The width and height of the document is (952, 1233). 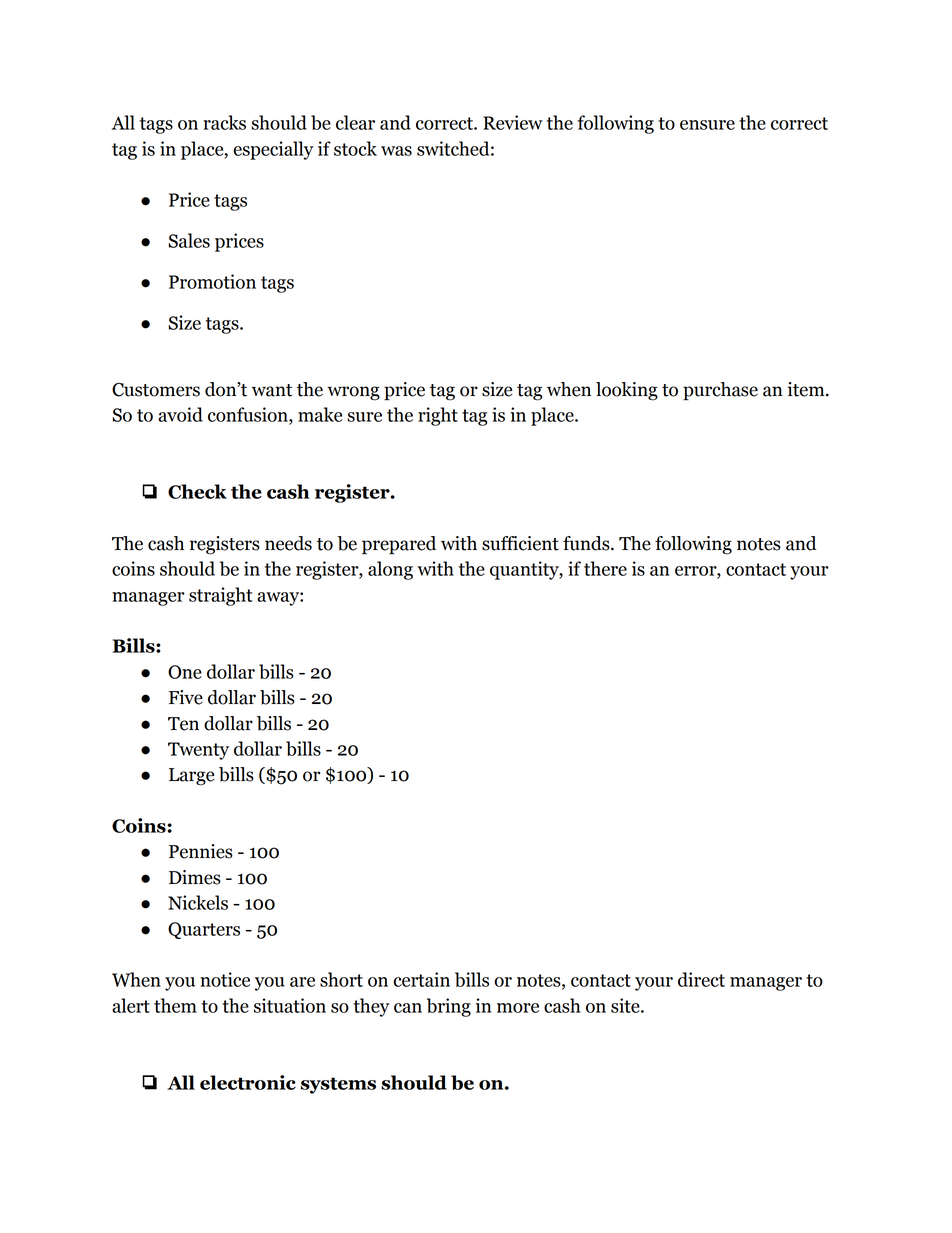 I want to click on was, so click(x=396, y=151).
